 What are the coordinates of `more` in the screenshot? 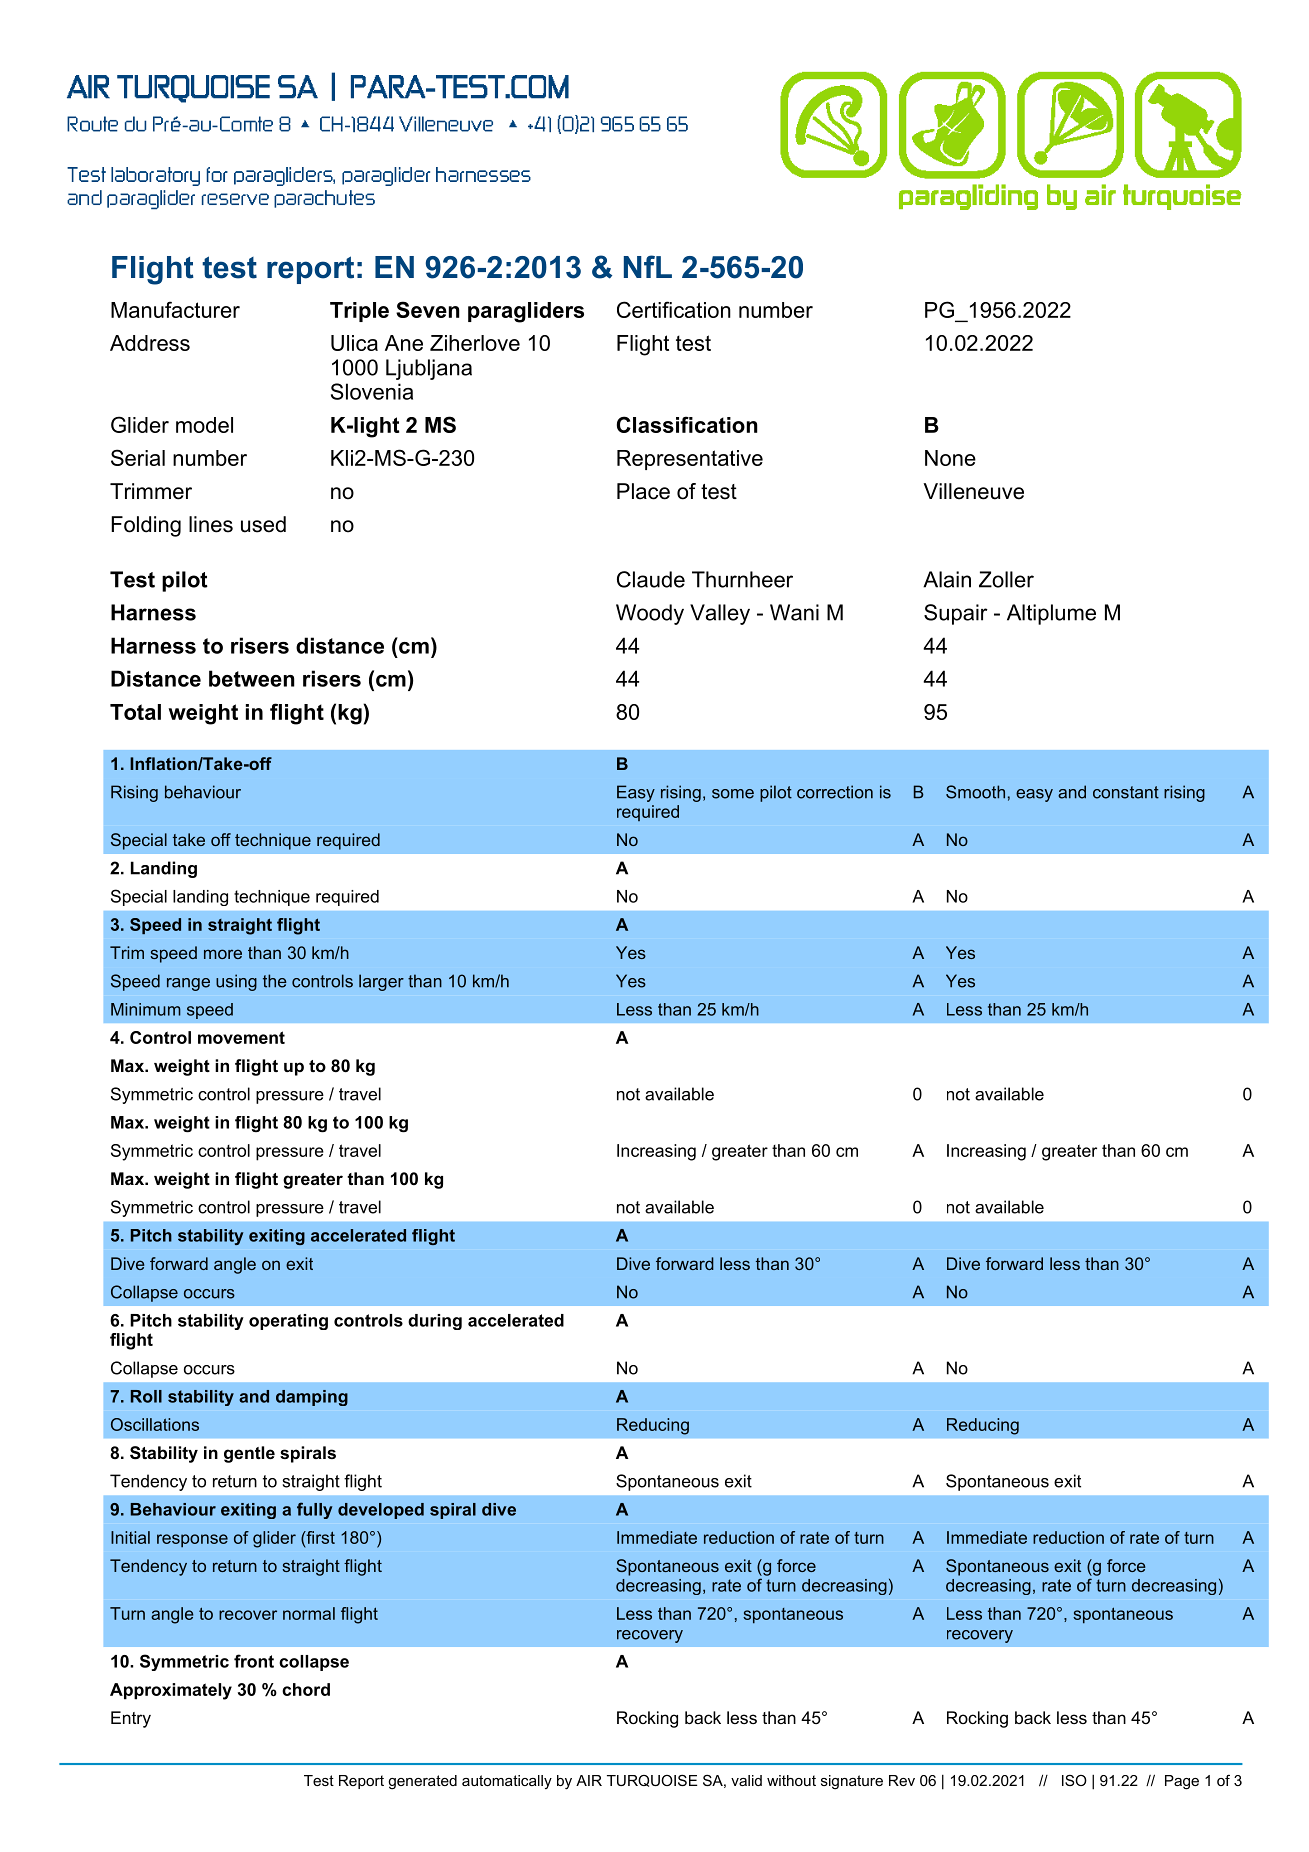 It's located at (223, 954).
